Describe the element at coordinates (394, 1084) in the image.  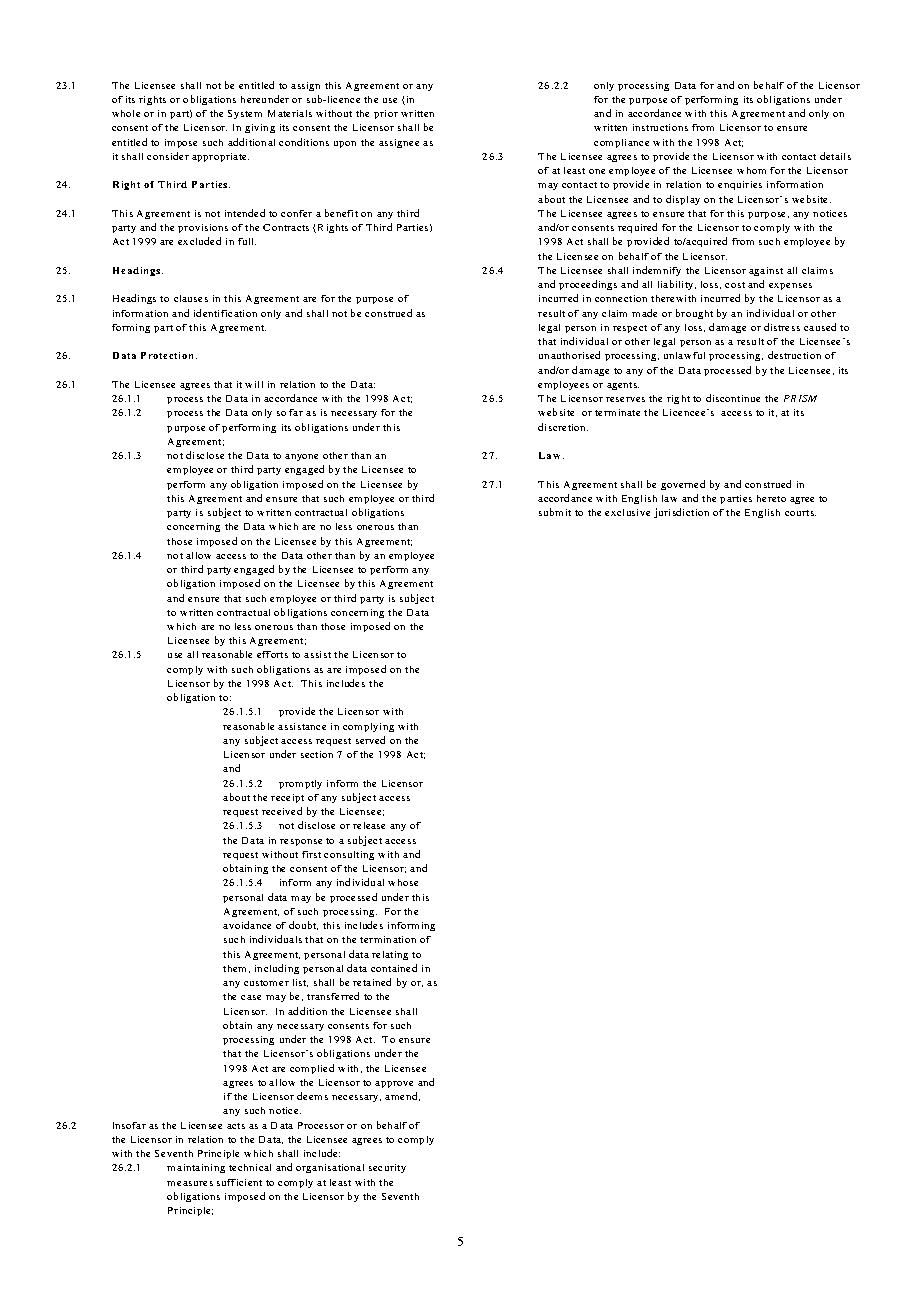
I see `approve` at that location.
